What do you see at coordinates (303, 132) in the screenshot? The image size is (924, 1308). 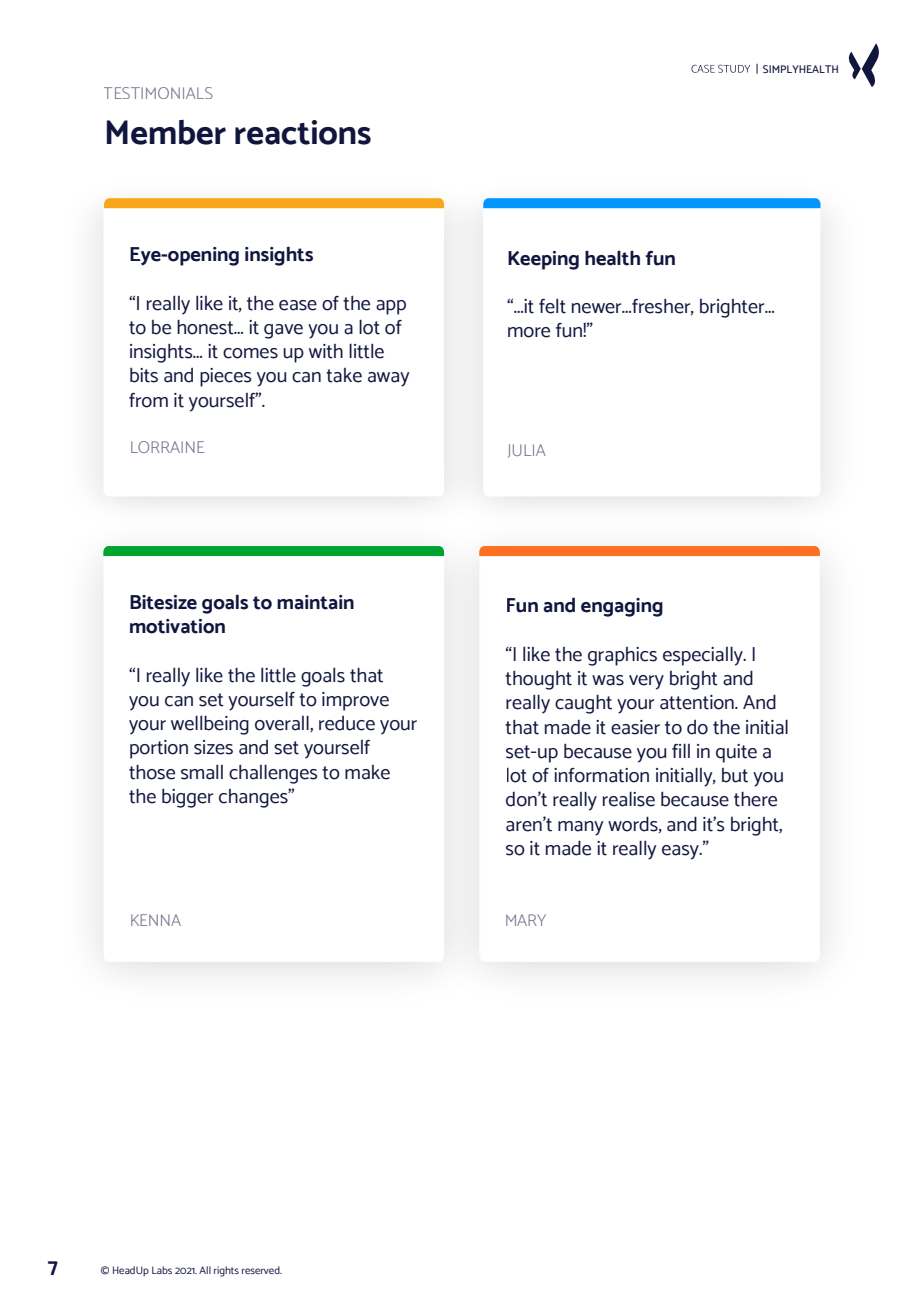 I see `reactions` at bounding box center [303, 132].
